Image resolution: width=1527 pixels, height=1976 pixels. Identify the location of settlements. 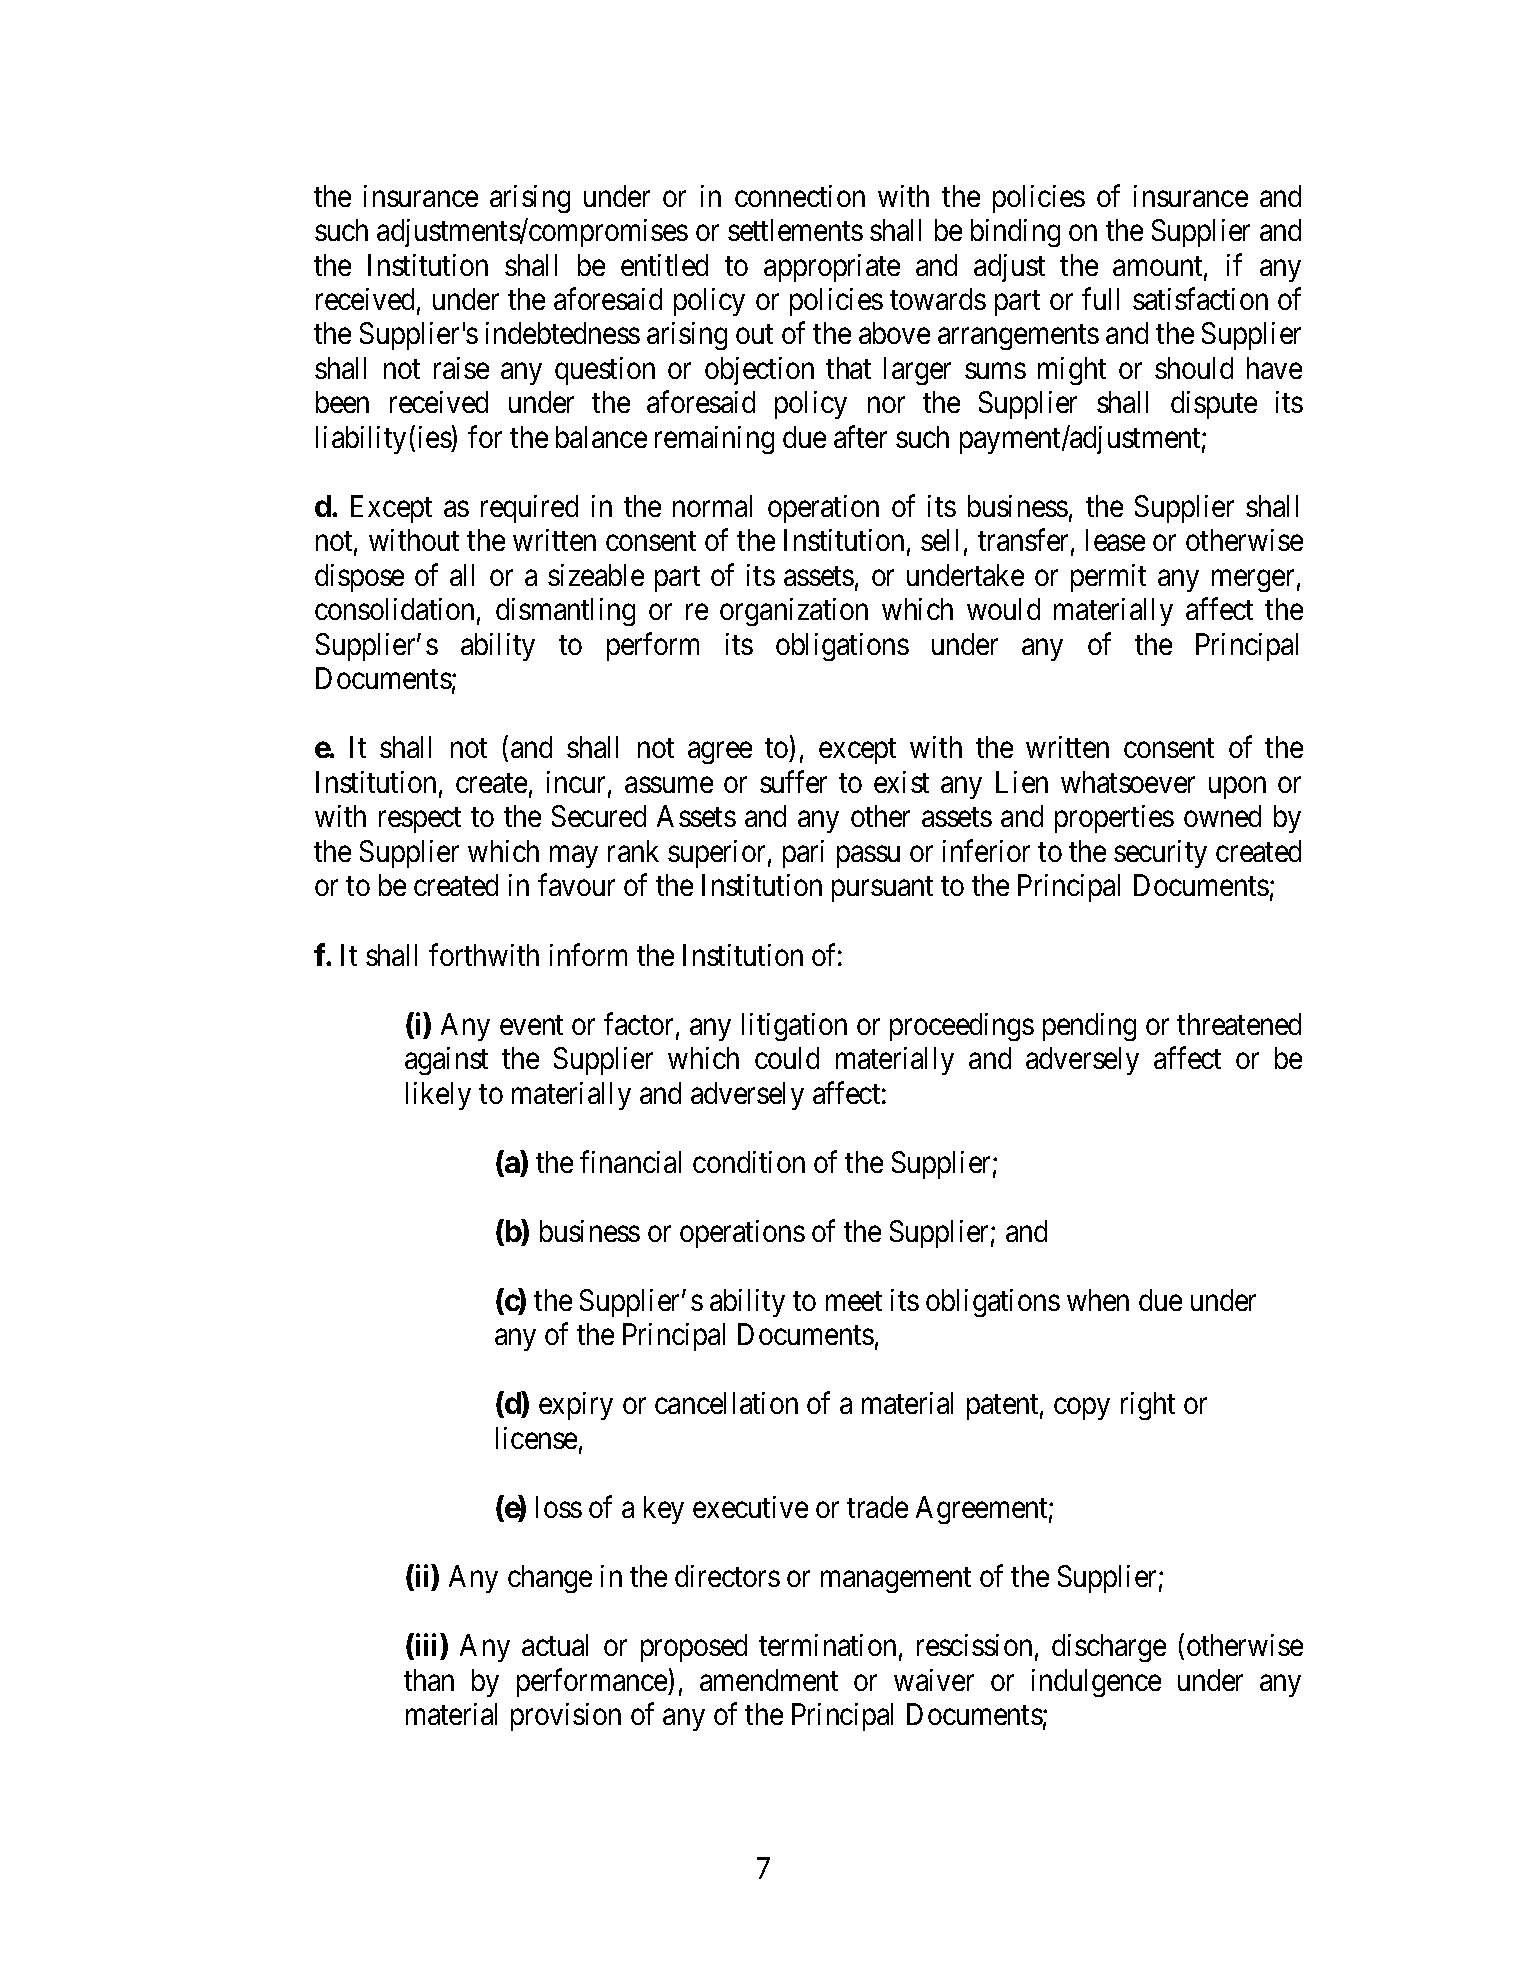
(795, 230).
